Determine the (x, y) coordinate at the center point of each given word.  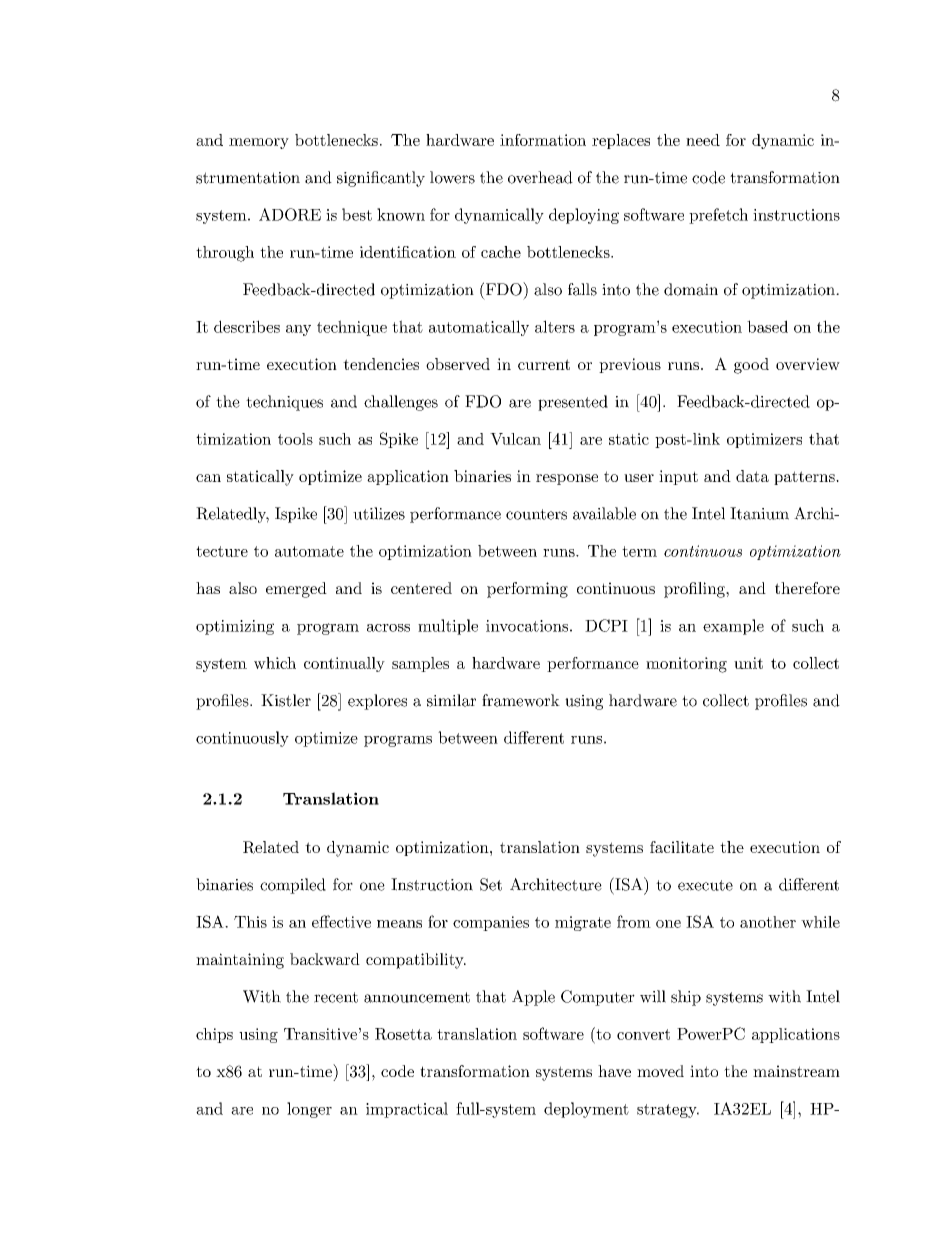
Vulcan (515, 439)
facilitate (682, 847)
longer (309, 1110)
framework (521, 700)
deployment (586, 1110)
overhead (540, 177)
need (703, 140)
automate (309, 551)
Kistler (286, 700)
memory (259, 143)
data (752, 476)
